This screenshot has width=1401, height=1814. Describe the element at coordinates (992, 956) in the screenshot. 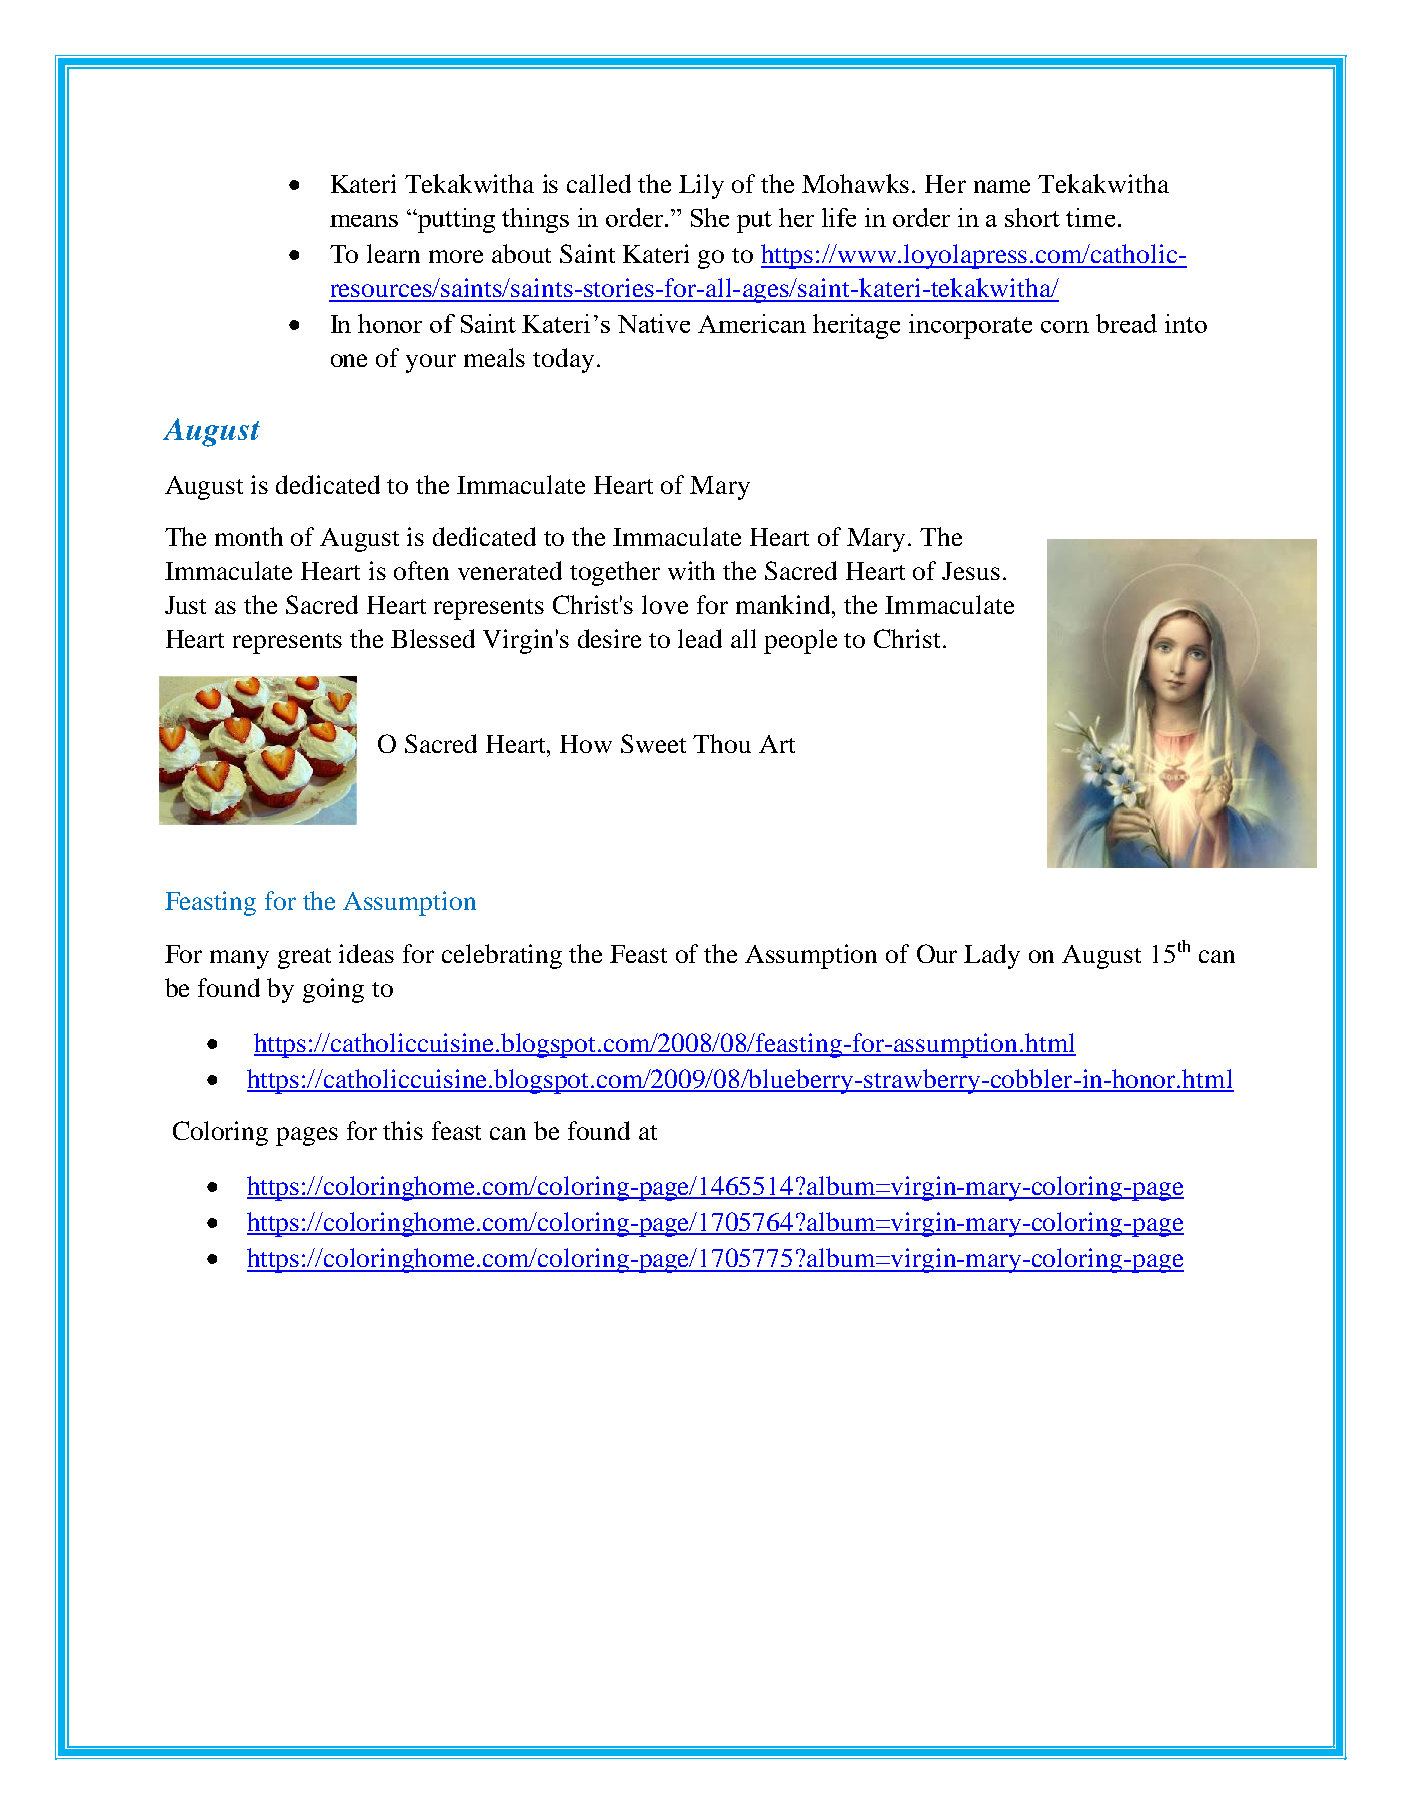

I see `Lady` at that location.
